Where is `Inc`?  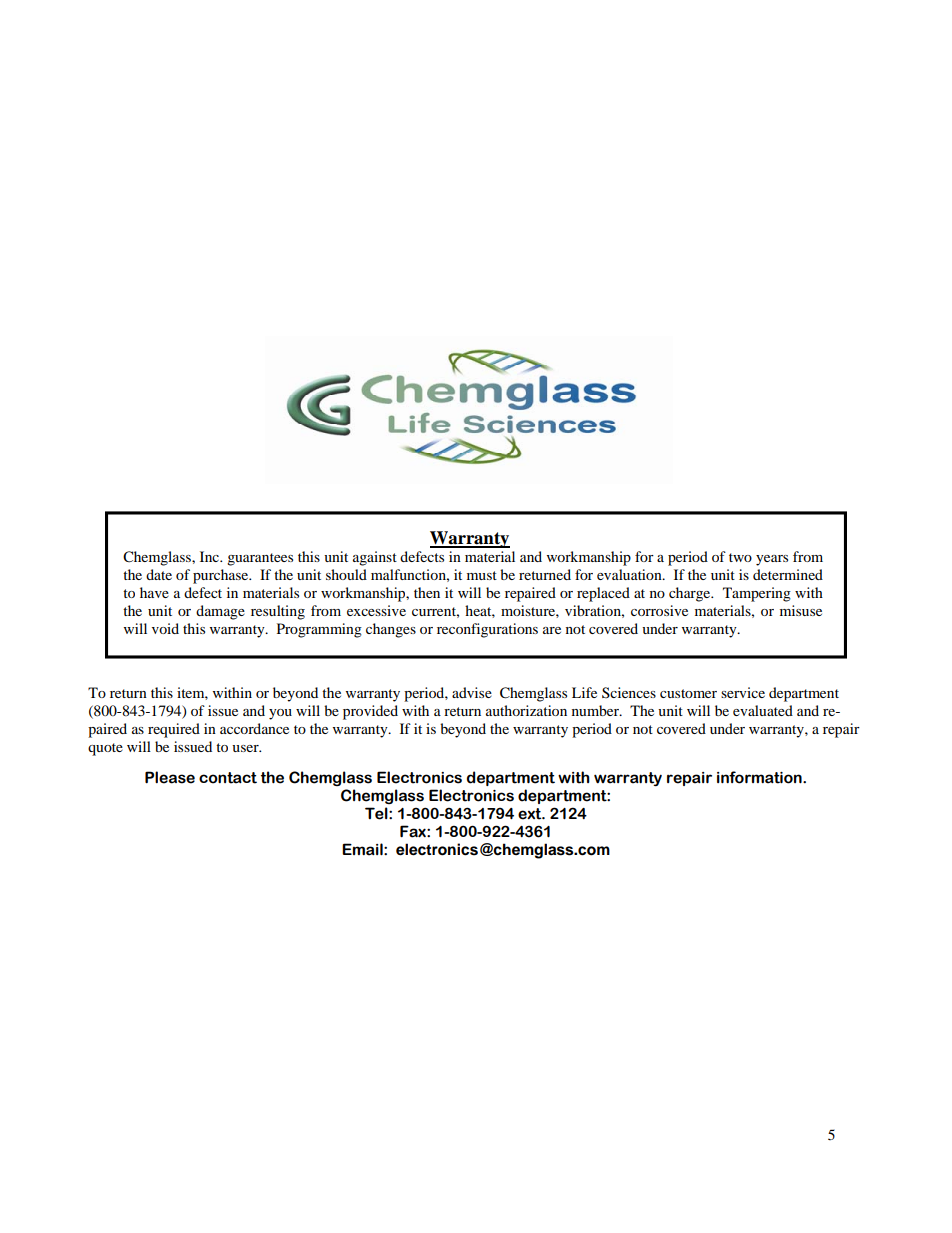 Inc is located at coordinates (210, 556).
